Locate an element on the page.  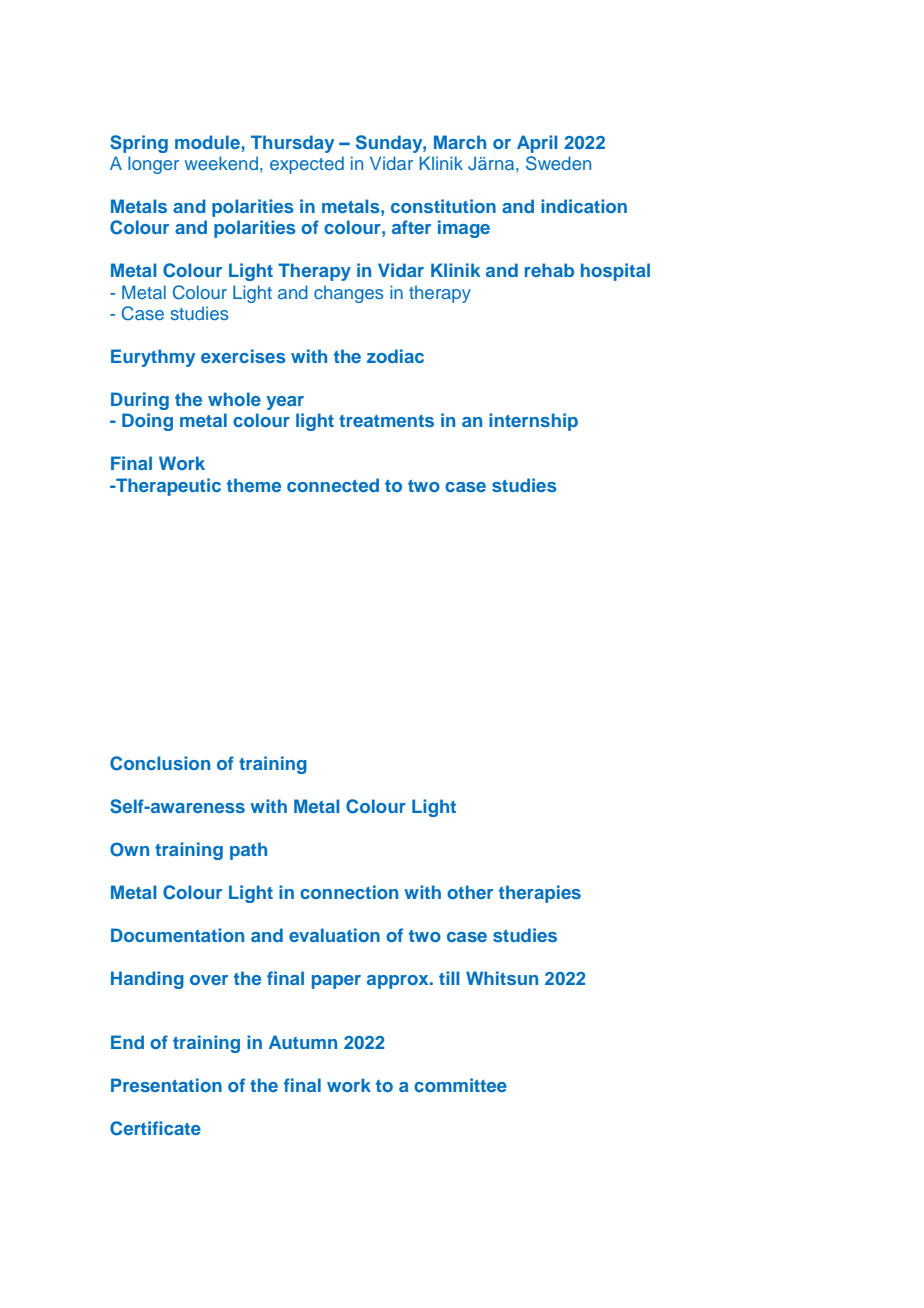
weekend is located at coordinates (221, 163).
